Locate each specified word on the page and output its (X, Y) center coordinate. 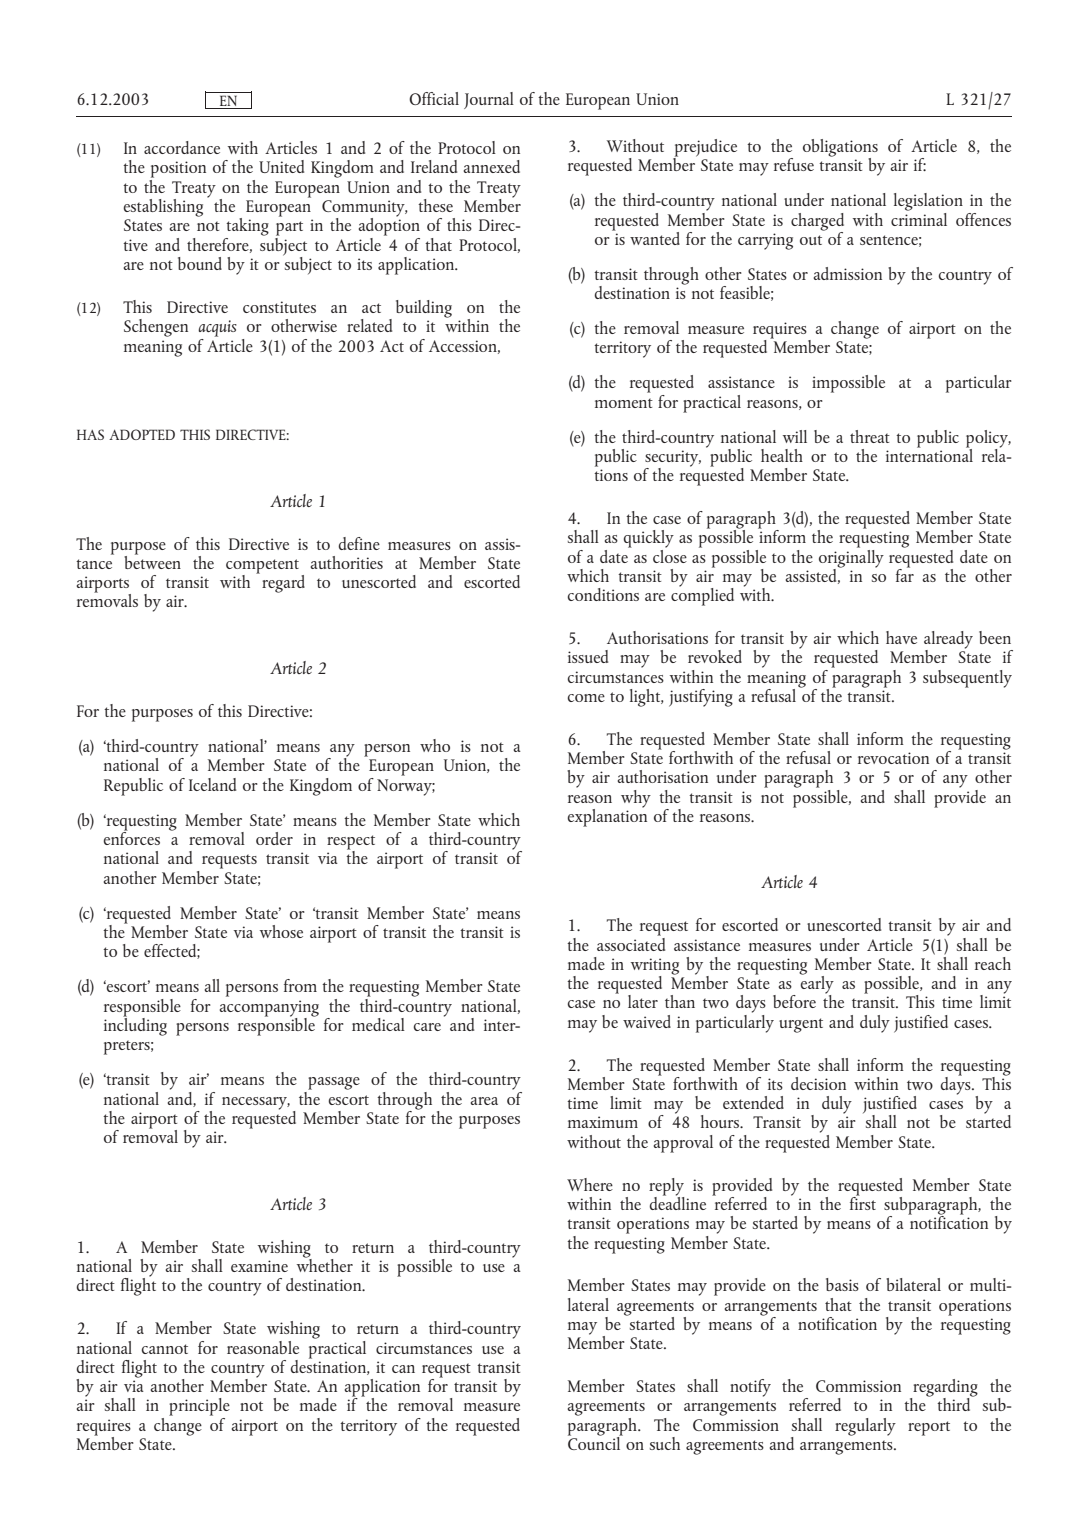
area (484, 1101)
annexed (492, 166)
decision (818, 1083)
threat (870, 436)
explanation (607, 816)
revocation (893, 758)
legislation (928, 202)
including (135, 1025)
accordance (182, 147)
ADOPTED (142, 434)
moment (624, 403)
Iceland (212, 784)
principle (199, 1407)
